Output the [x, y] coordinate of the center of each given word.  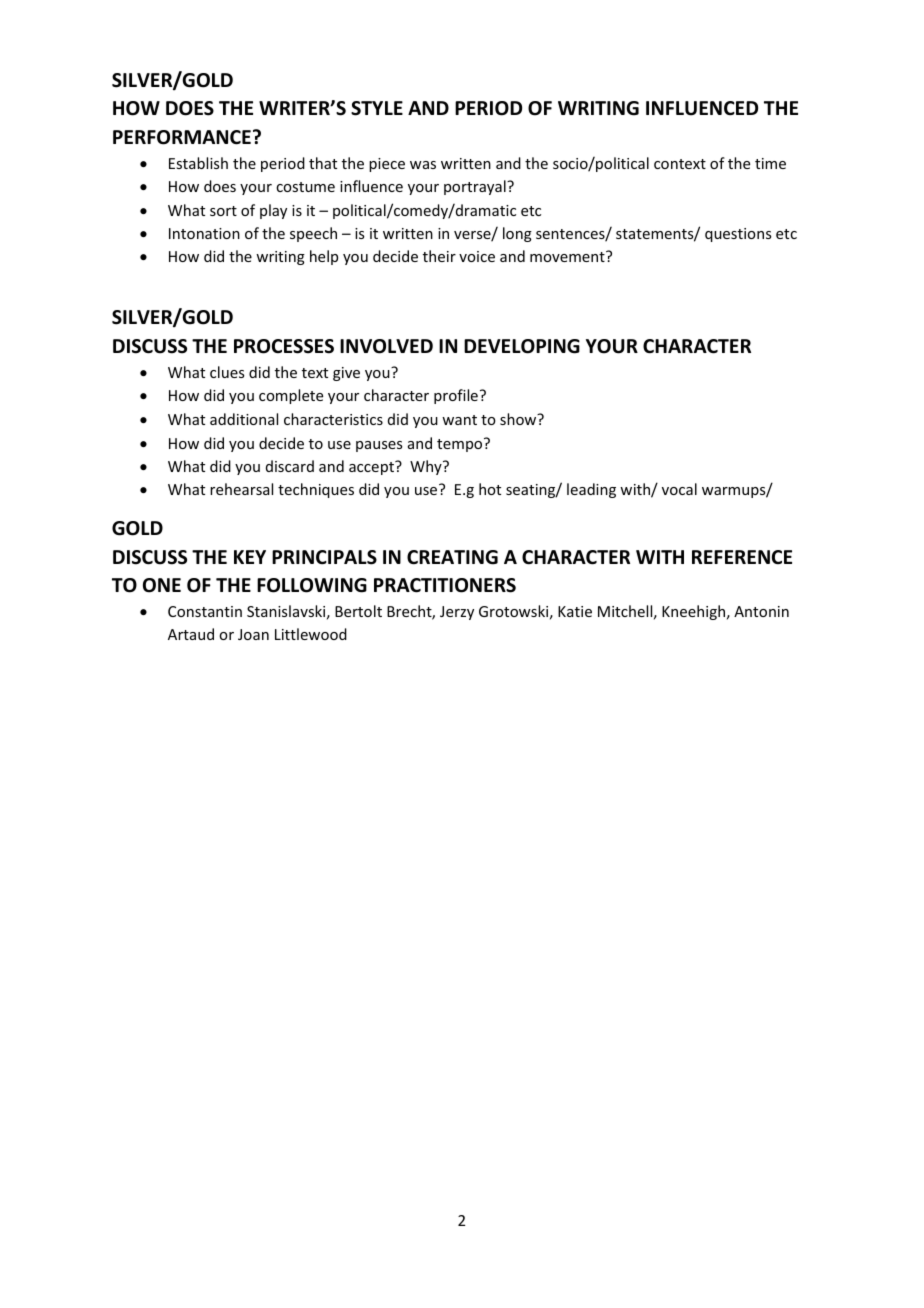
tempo [461, 445]
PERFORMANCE [182, 137]
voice [477, 256]
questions [738, 235]
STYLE [377, 108]
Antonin [761, 611]
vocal [679, 489]
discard [290, 466]
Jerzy [457, 613]
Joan [253, 634]
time [770, 163]
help [324, 257]
